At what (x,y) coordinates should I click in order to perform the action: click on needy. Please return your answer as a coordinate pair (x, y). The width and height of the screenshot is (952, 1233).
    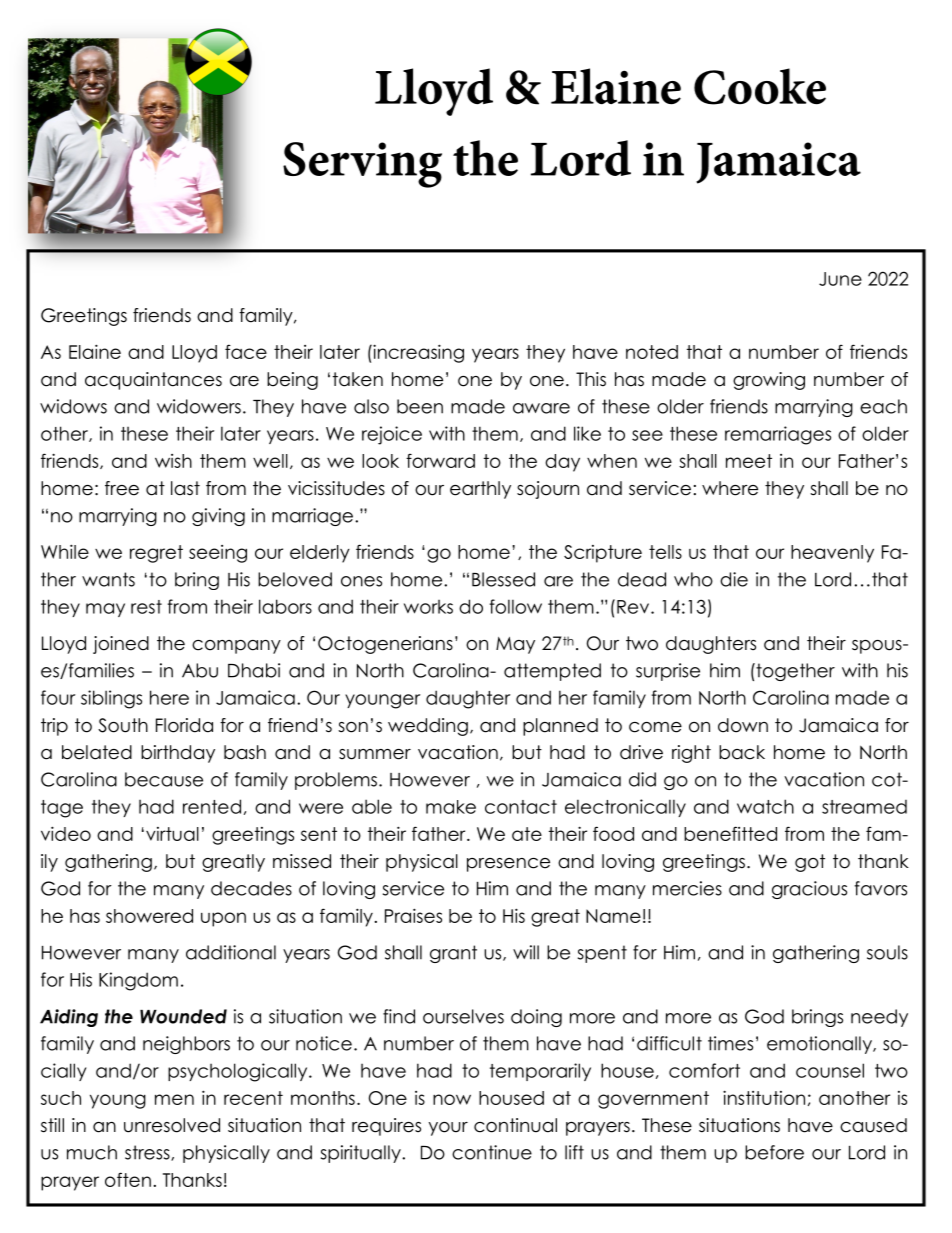
    Looking at the image, I should click on (879, 1018).
